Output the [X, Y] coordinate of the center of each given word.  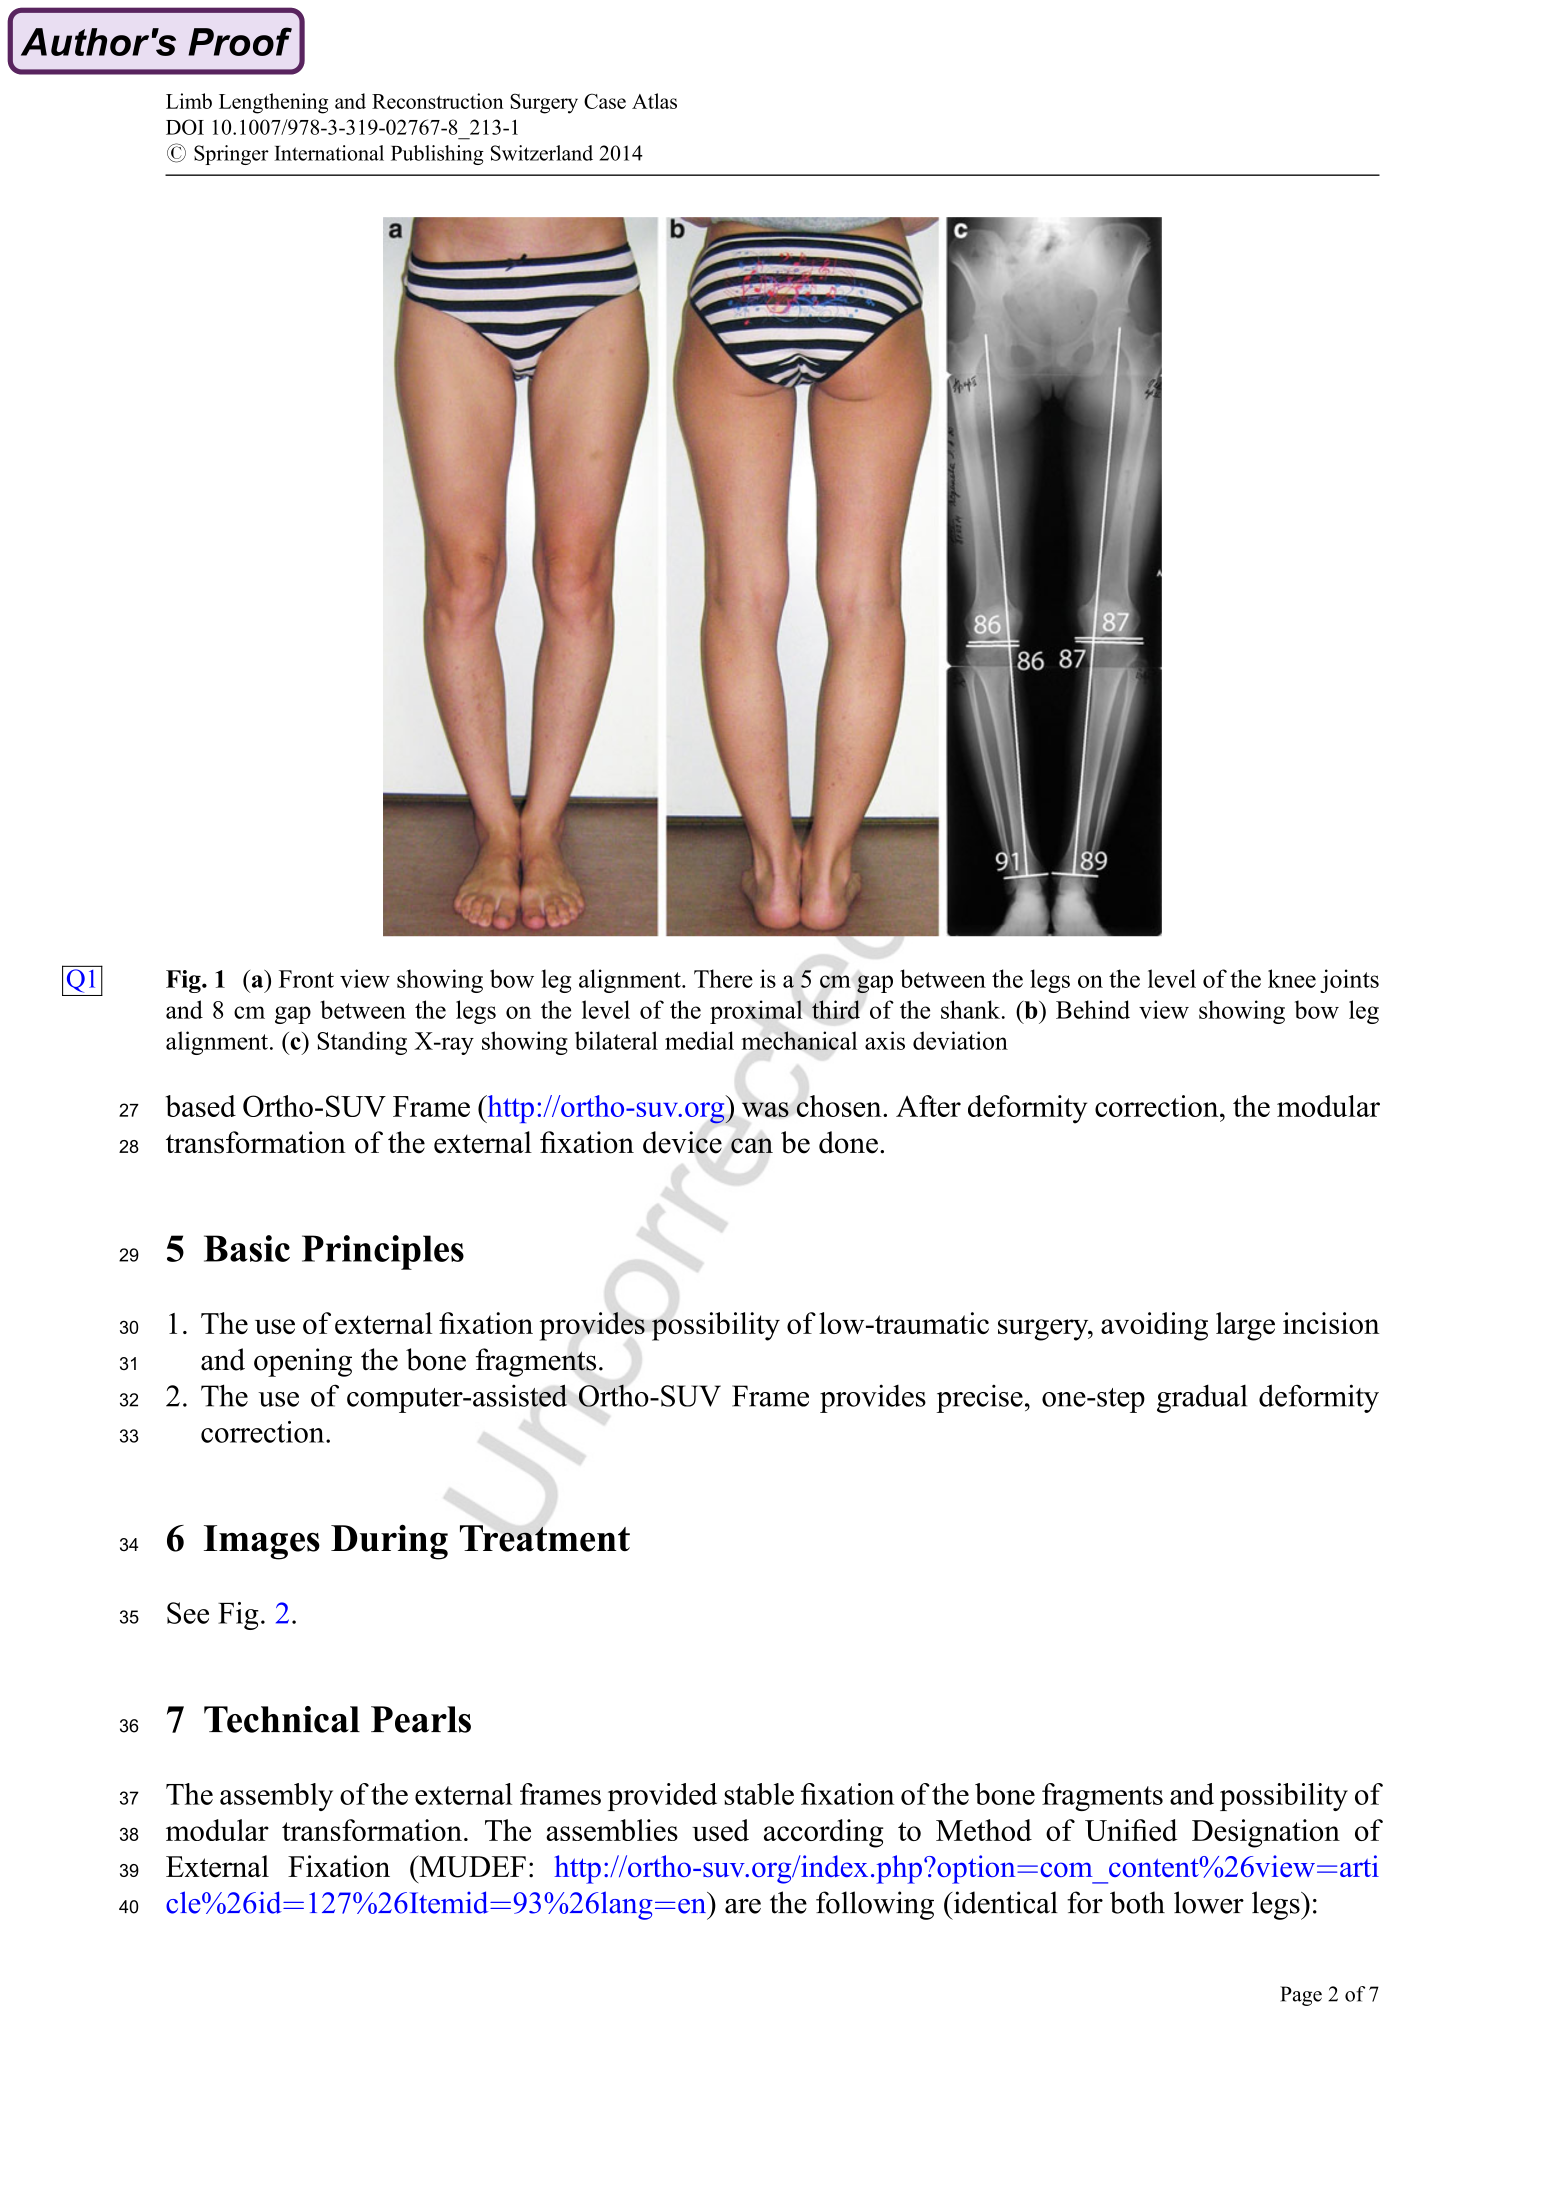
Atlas [654, 101]
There [723, 978]
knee [1292, 978]
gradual [1202, 1398]
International [329, 153]
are [743, 1906]
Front [306, 979]
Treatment [545, 1538]
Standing [362, 1043]
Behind [1093, 1009]
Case [605, 101]
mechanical [799, 1040]
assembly [276, 1797]
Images [262, 1542]
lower [1209, 1902]
